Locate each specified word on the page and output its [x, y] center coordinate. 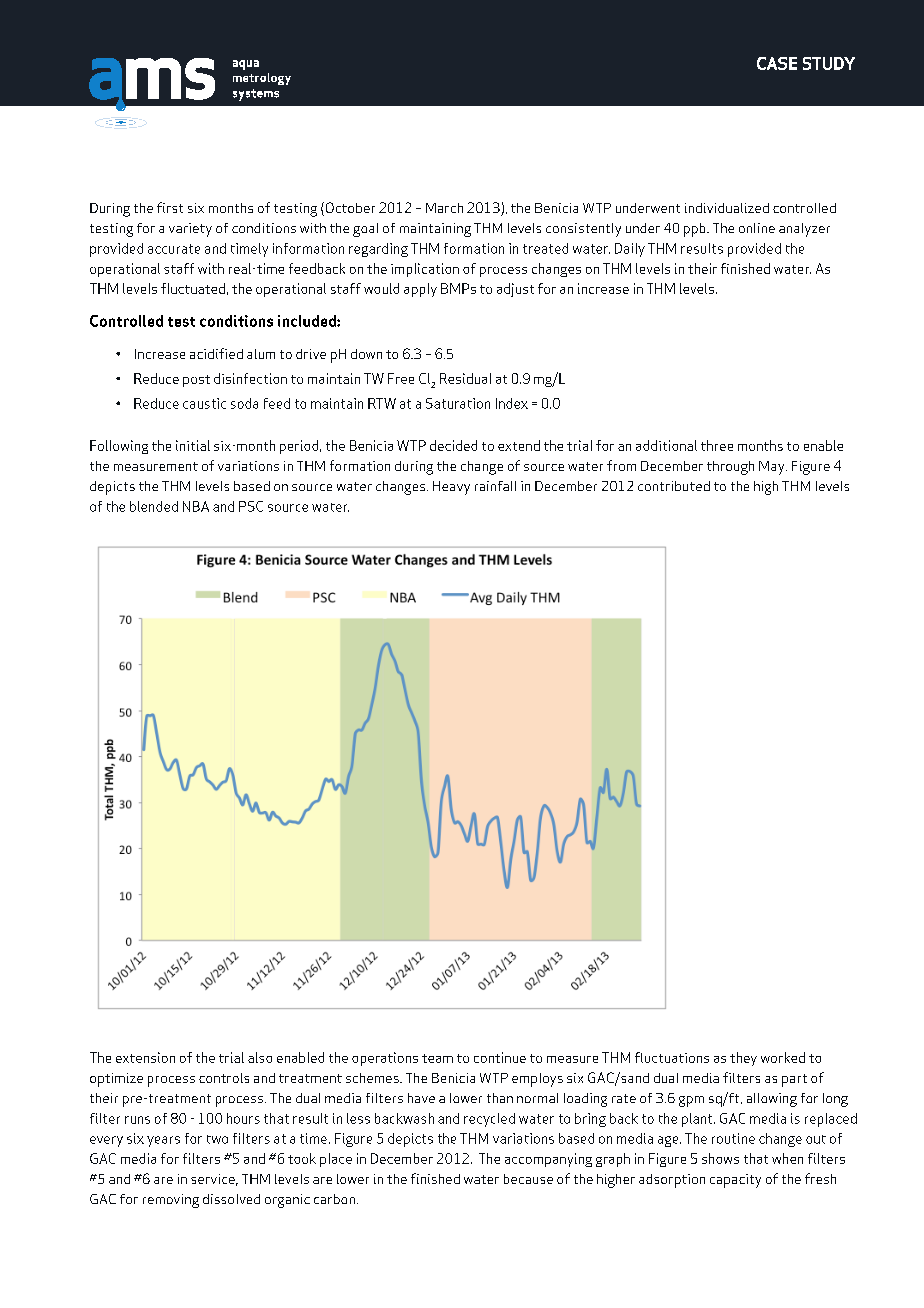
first [170, 207]
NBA [196, 506]
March [444, 208]
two [217, 1139]
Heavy [451, 488]
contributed [674, 486]
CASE [777, 63]
